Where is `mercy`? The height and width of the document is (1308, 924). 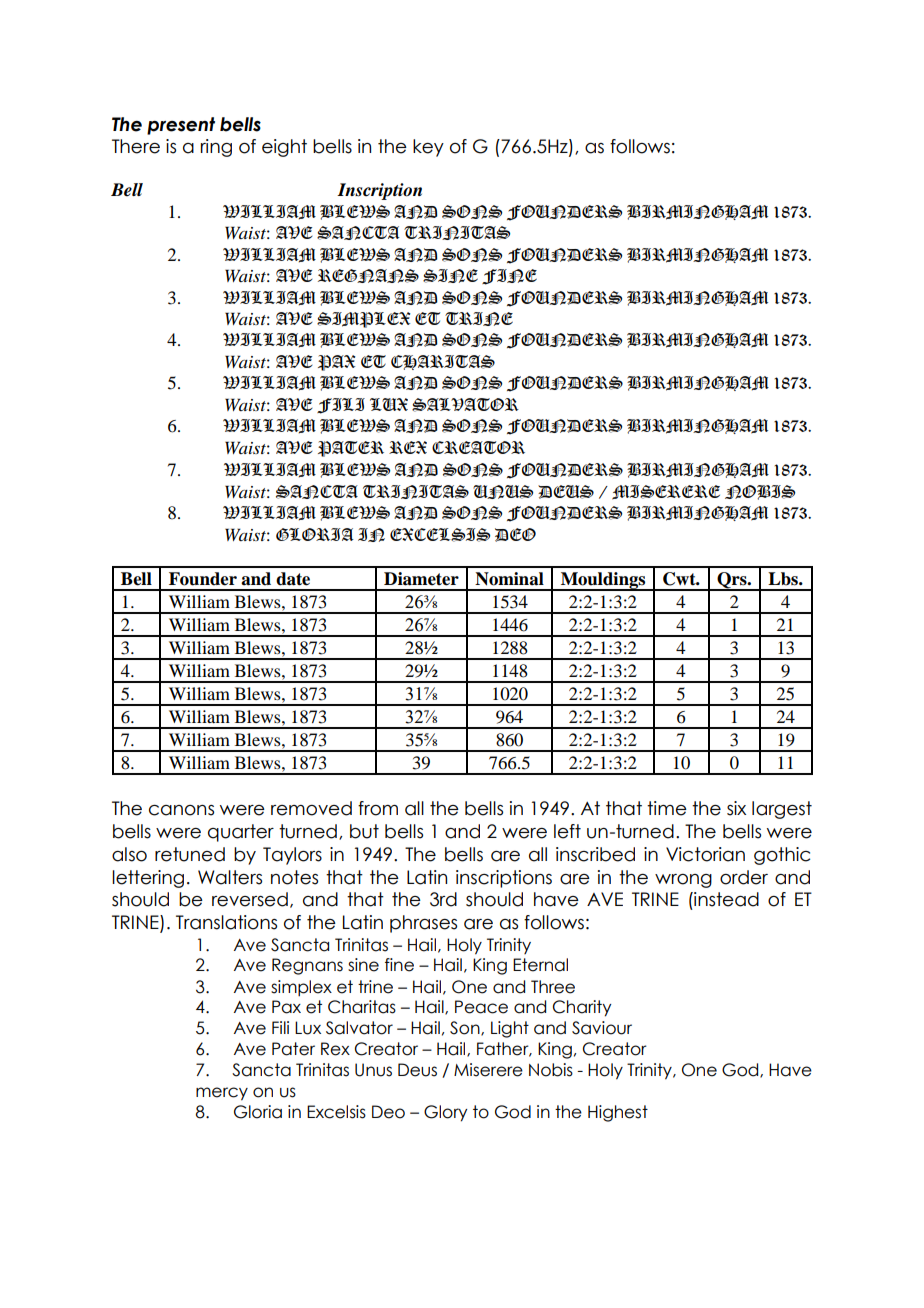
mercy is located at coordinates (222, 1094).
